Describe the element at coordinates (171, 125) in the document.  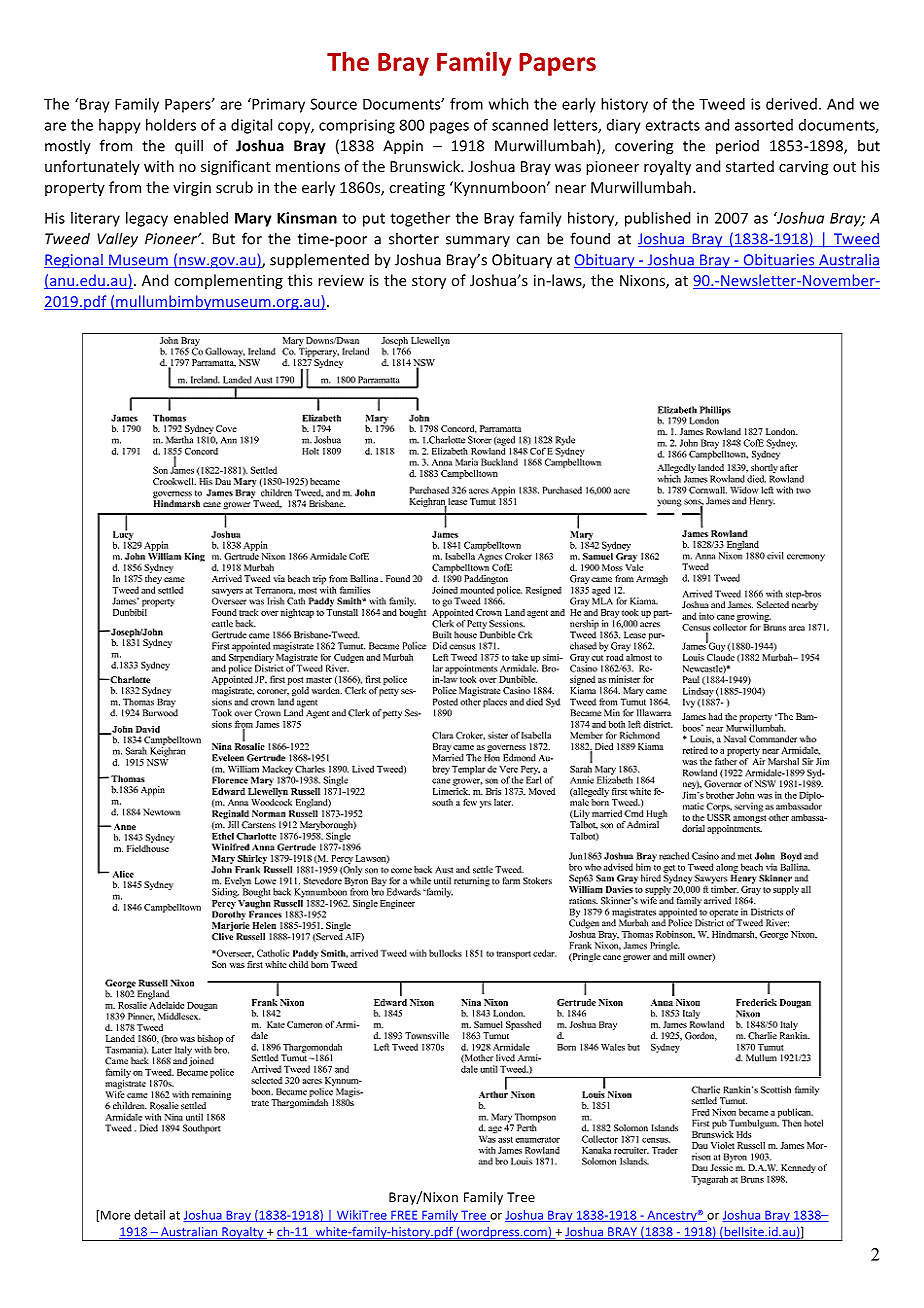
I see `holders` at that location.
